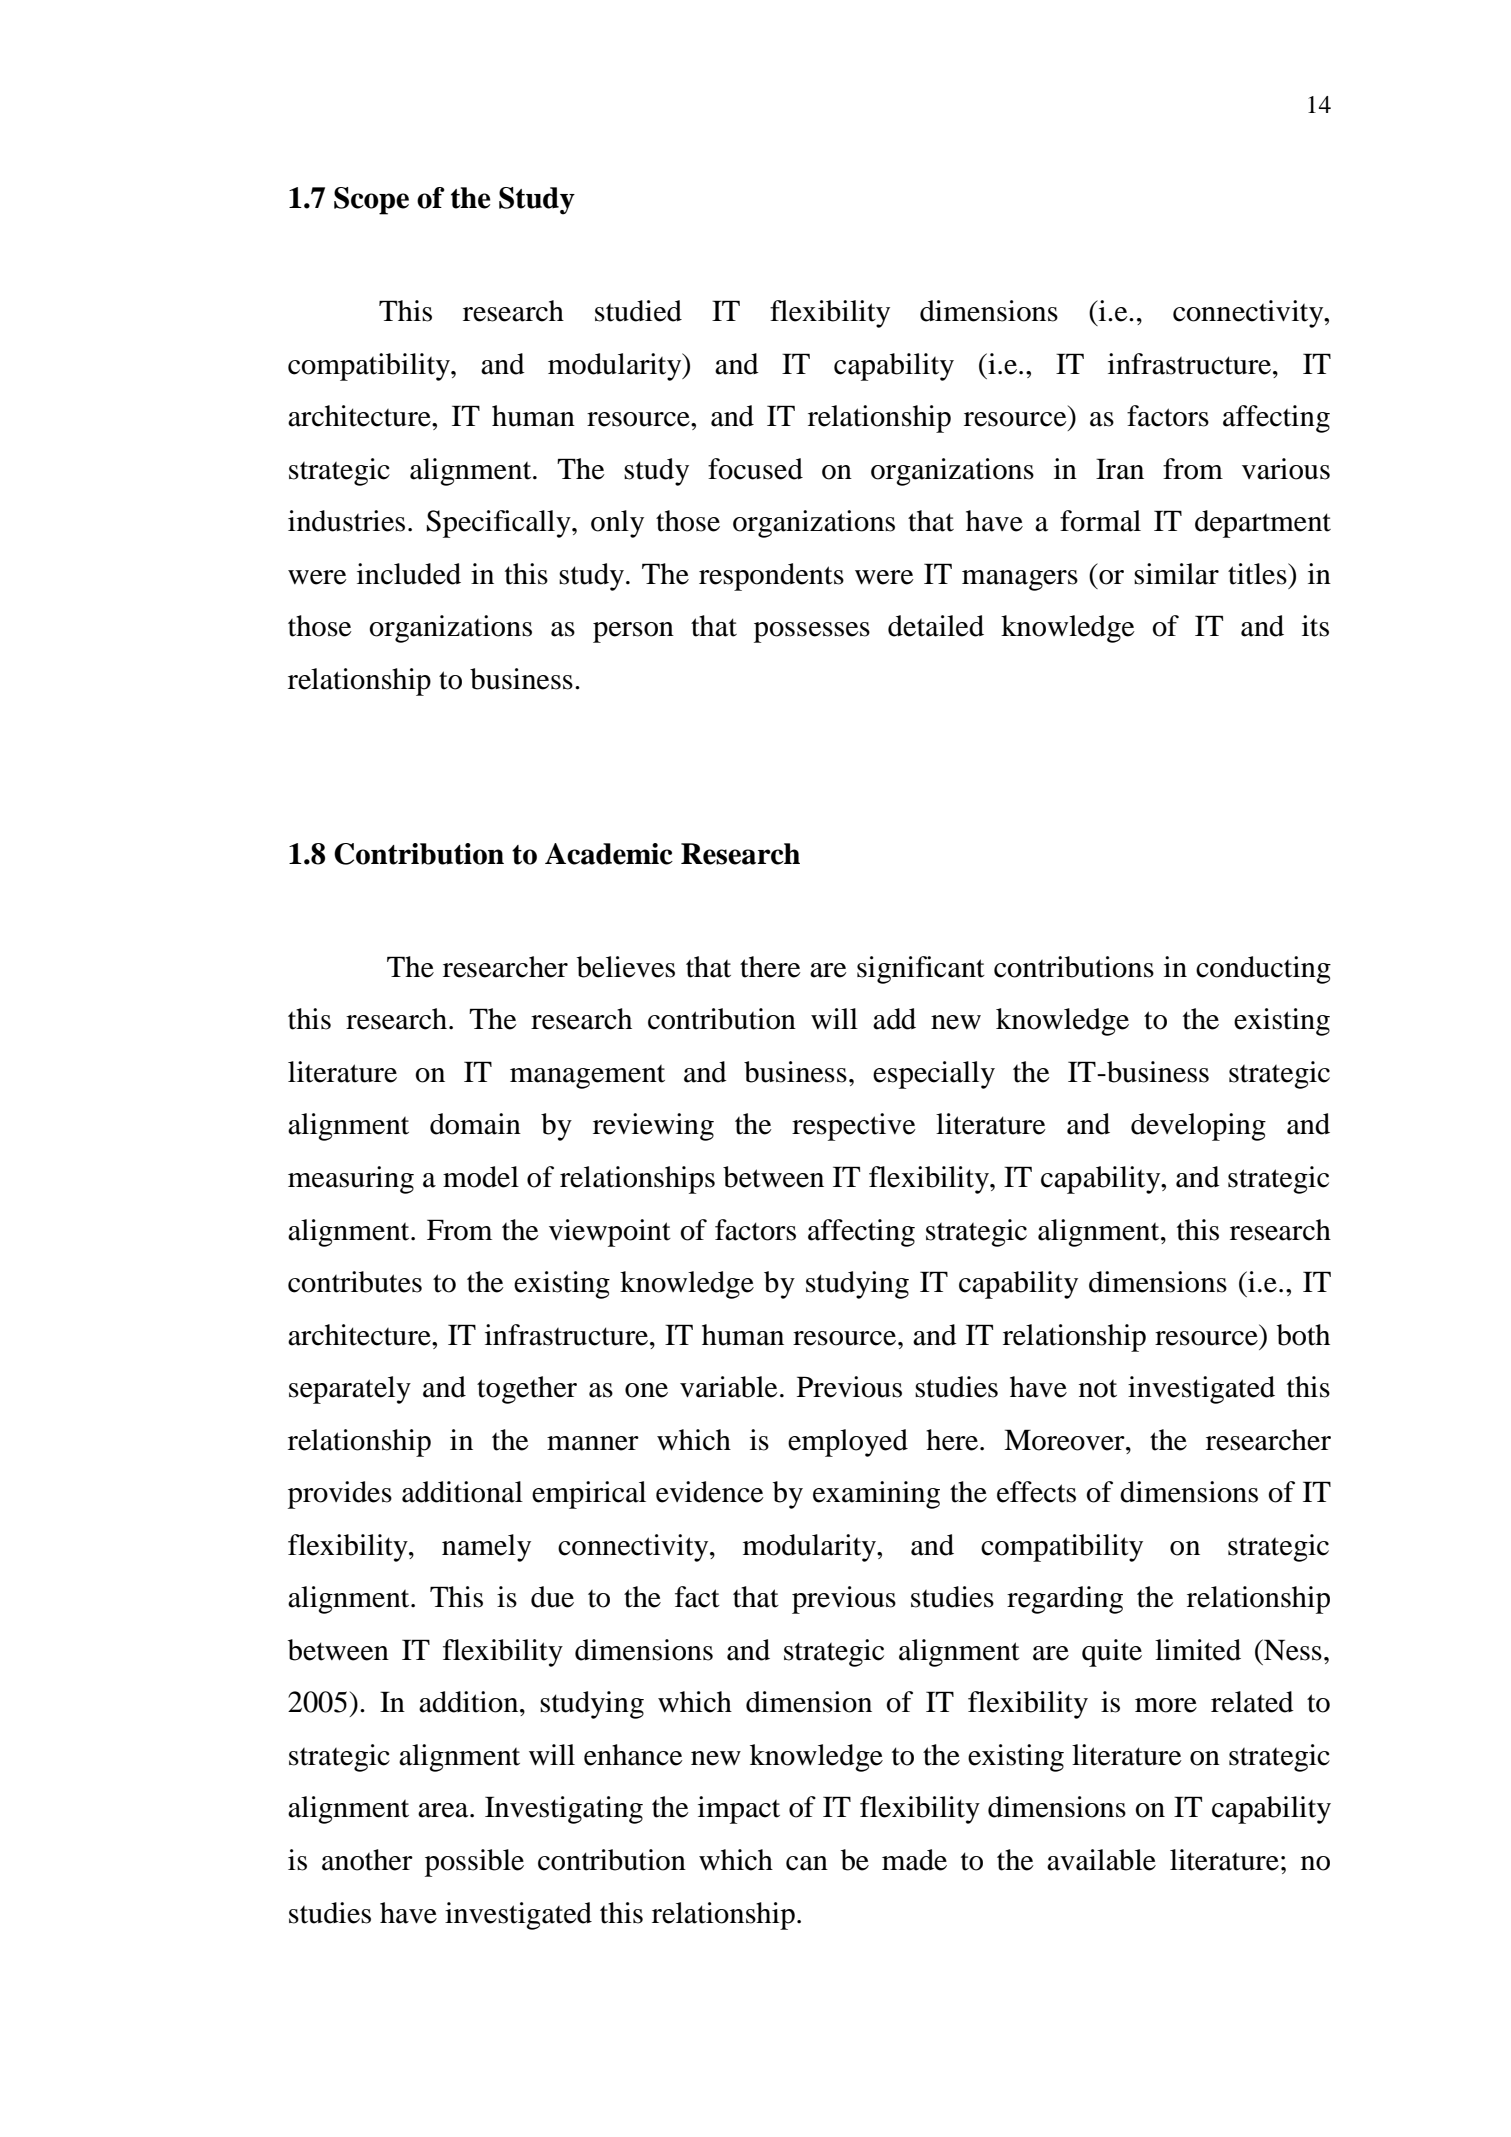 This screenshot has width=1511, height=2137. I want to click on available, so click(1101, 1860).
